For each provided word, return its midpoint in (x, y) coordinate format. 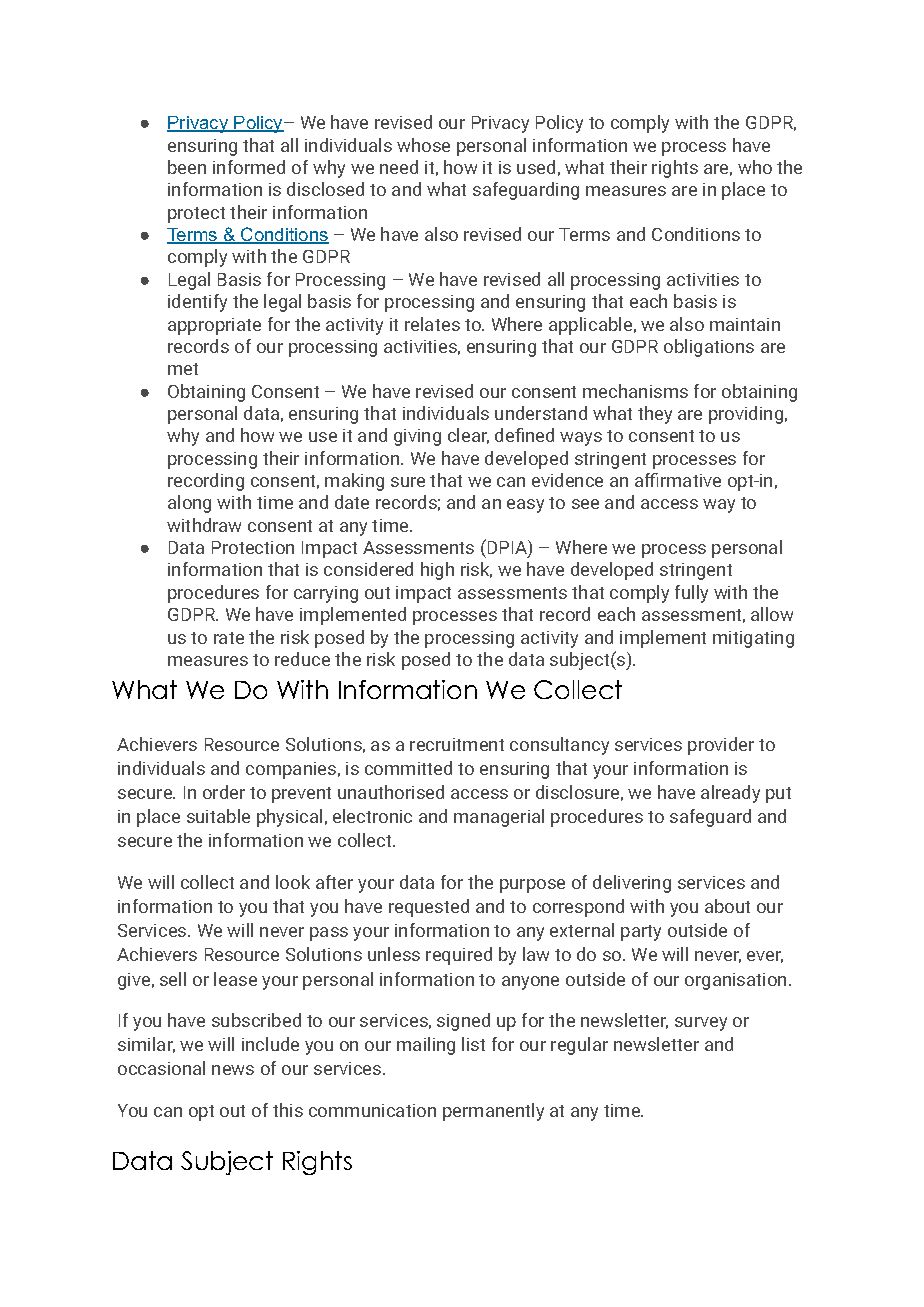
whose (423, 145)
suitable (218, 816)
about (727, 906)
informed (249, 167)
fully (691, 594)
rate (229, 638)
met (183, 369)
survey (701, 1024)
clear (468, 436)
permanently (493, 1112)
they (655, 415)
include (270, 1044)
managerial (499, 818)
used (536, 167)
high (437, 571)
